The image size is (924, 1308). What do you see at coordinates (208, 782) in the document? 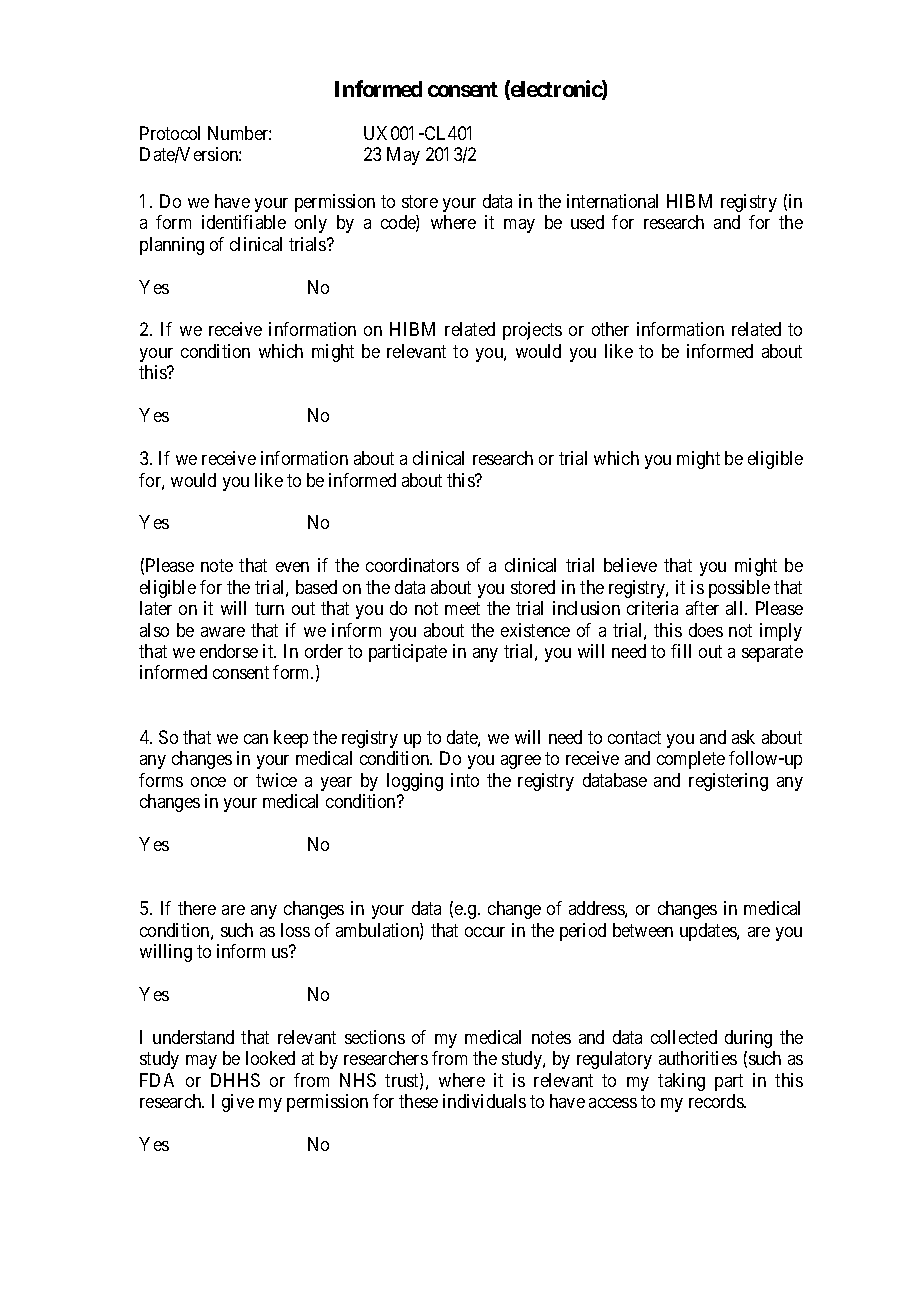
I see `once` at bounding box center [208, 782].
